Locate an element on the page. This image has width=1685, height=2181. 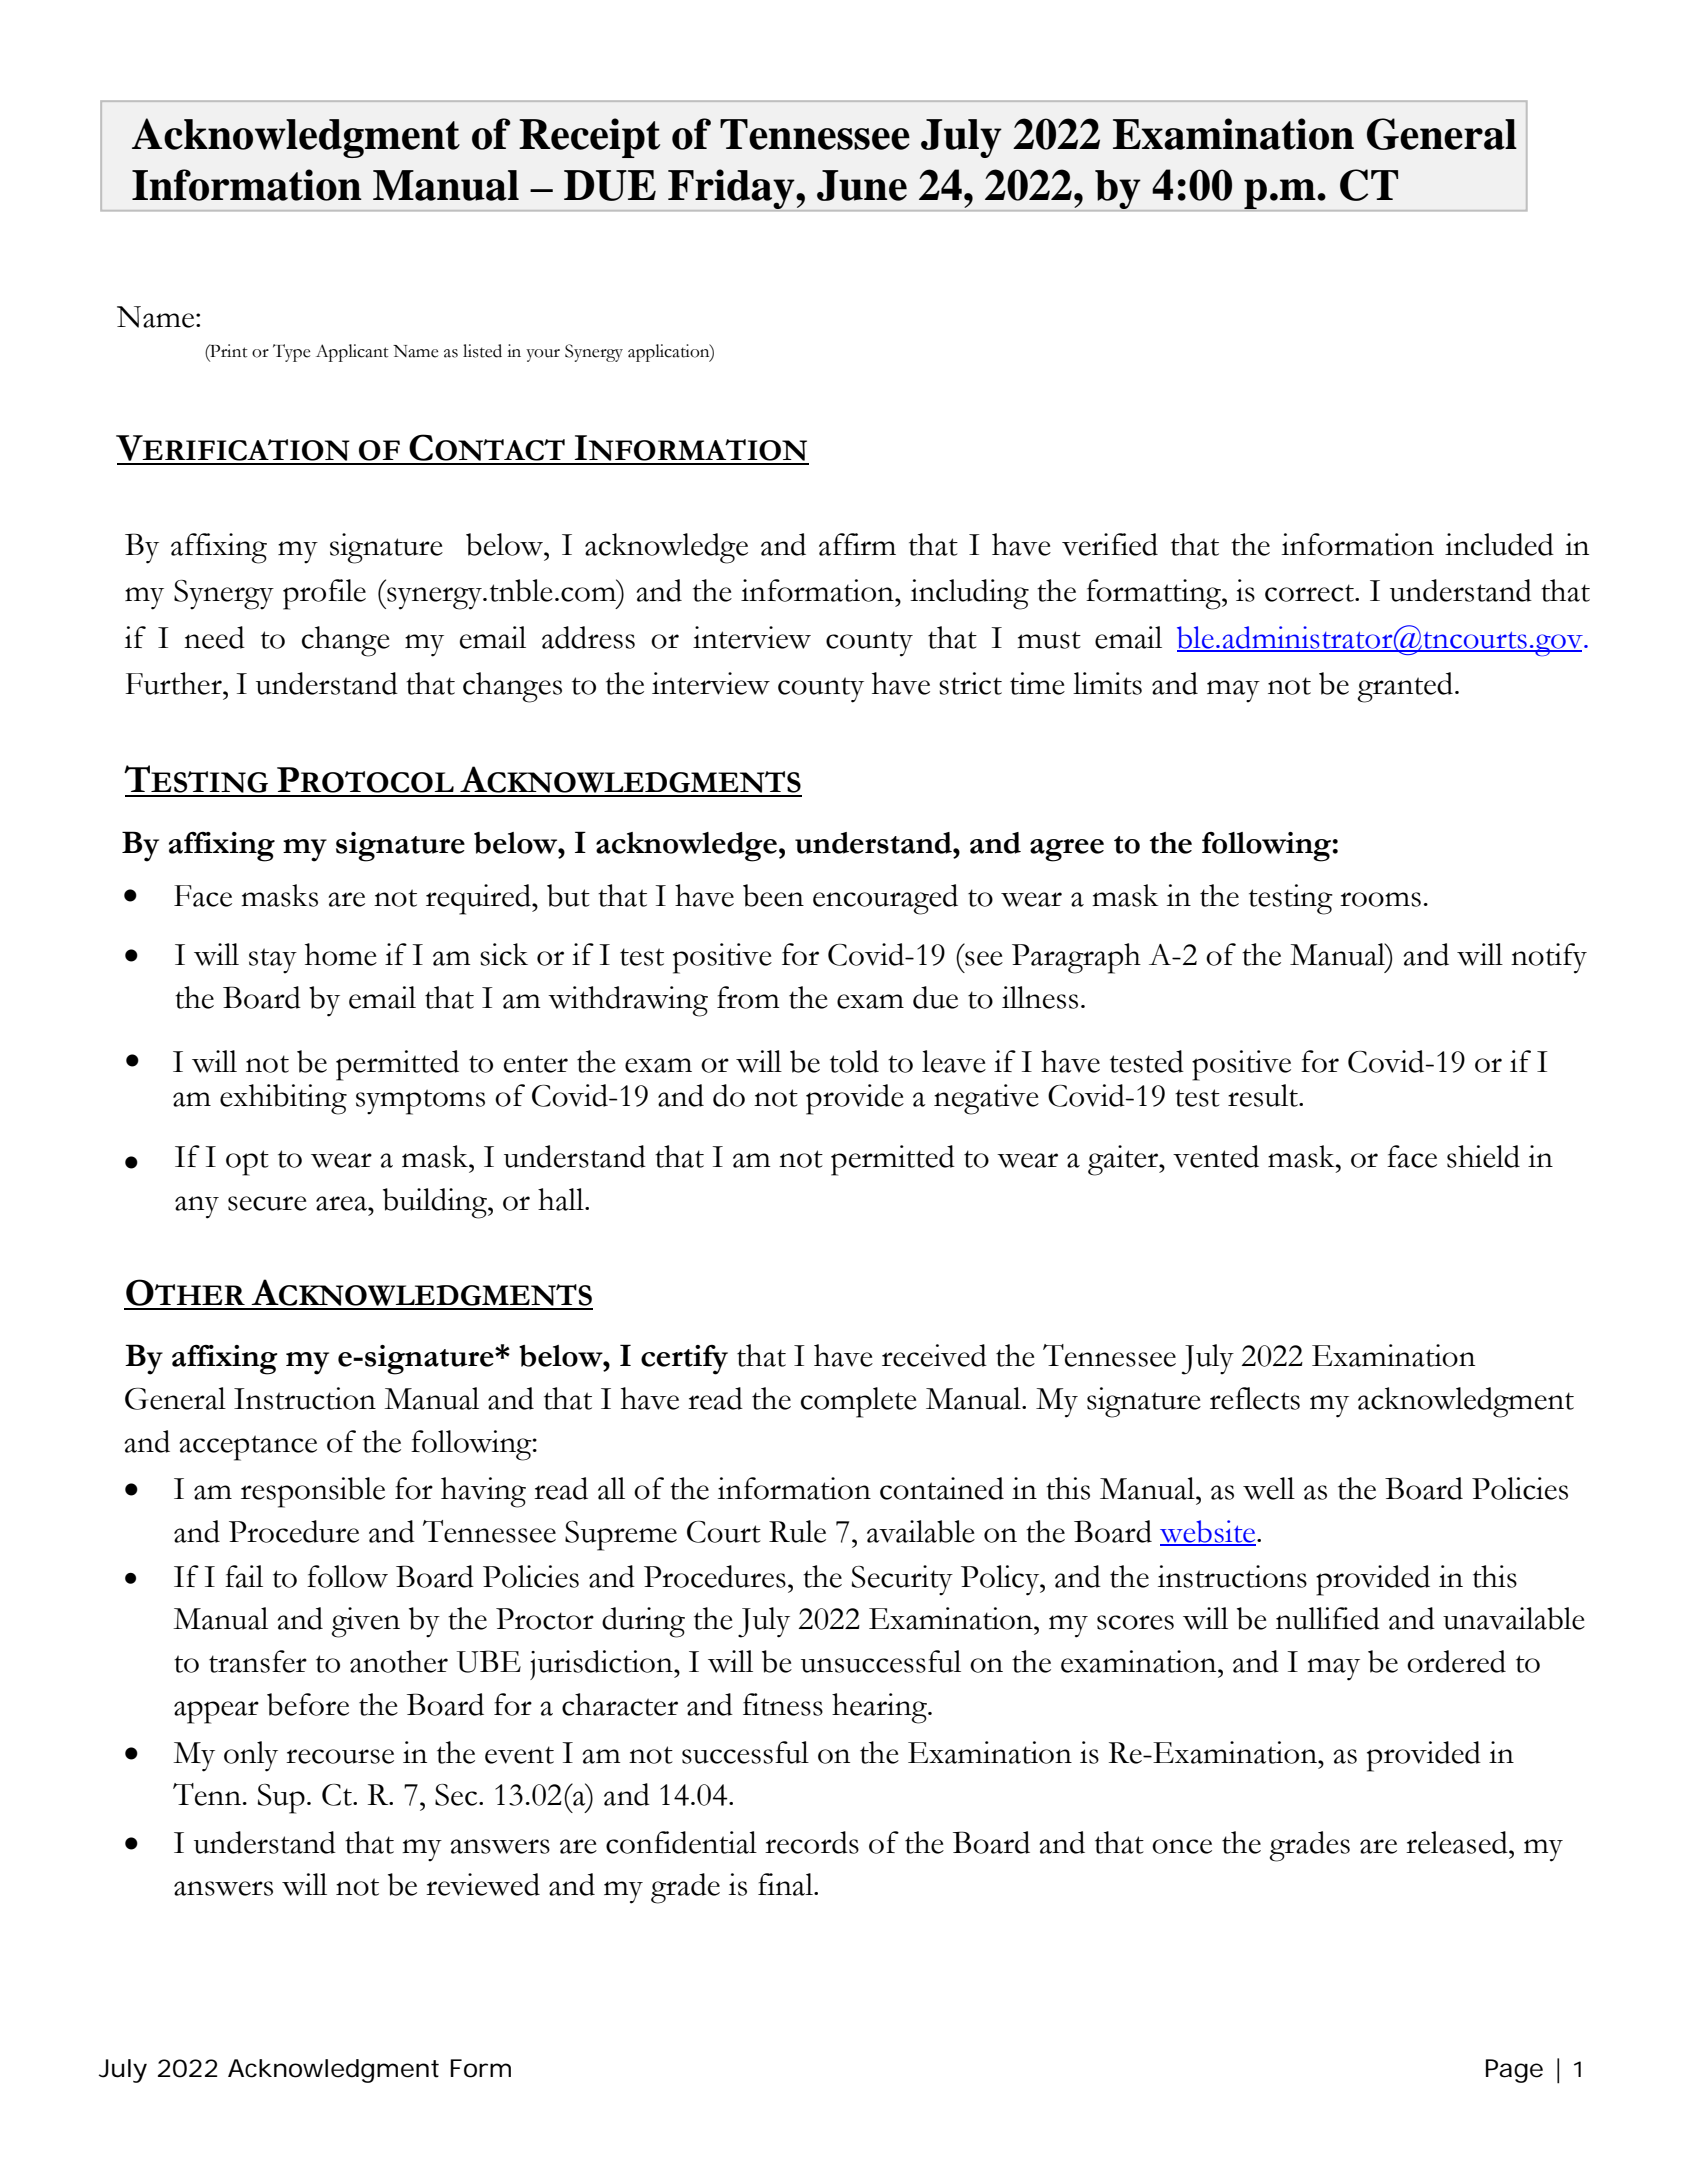
told is located at coordinates (854, 1061).
